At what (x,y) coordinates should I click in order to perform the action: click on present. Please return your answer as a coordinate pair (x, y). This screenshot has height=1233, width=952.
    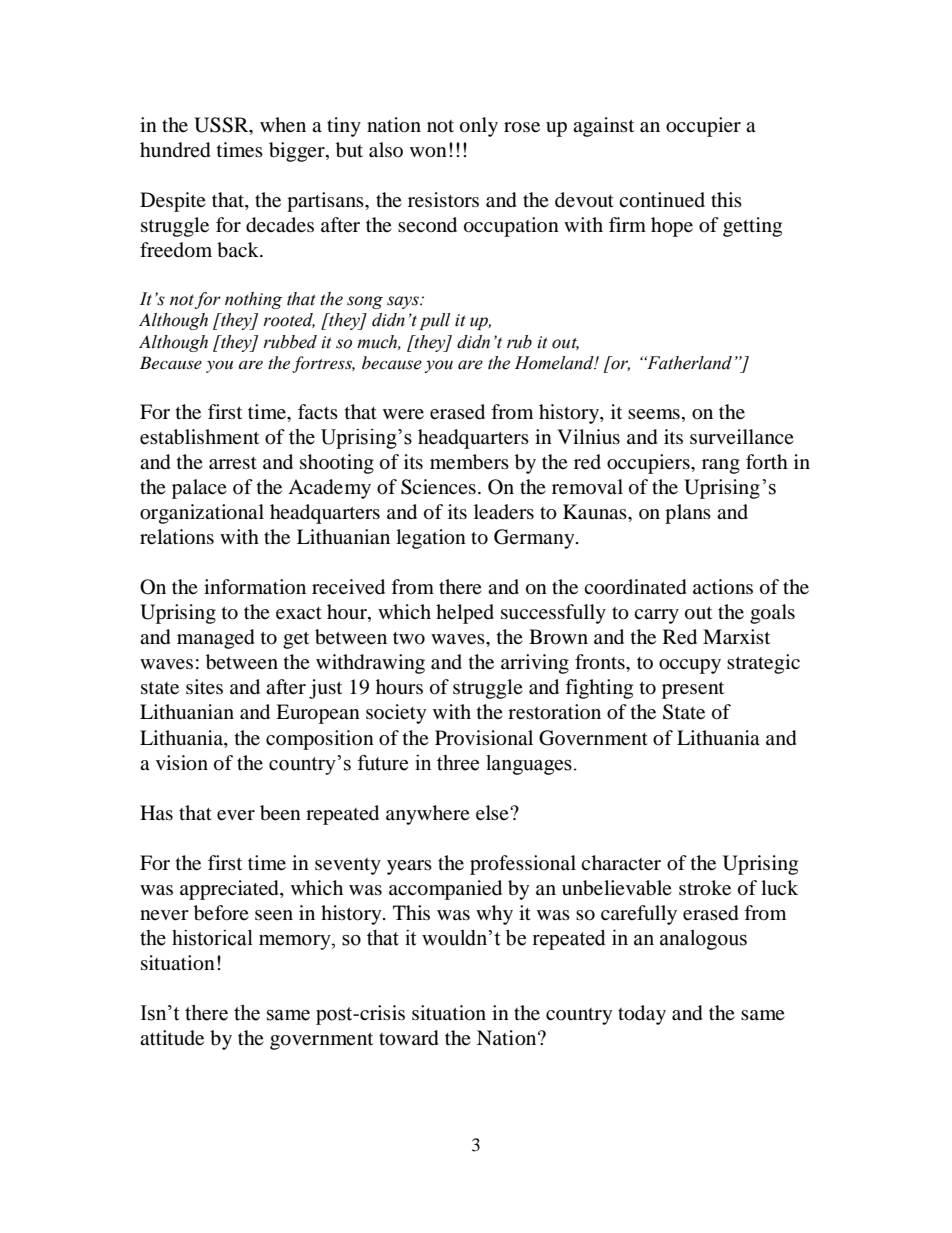
    Looking at the image, I should click on (693, 690).
